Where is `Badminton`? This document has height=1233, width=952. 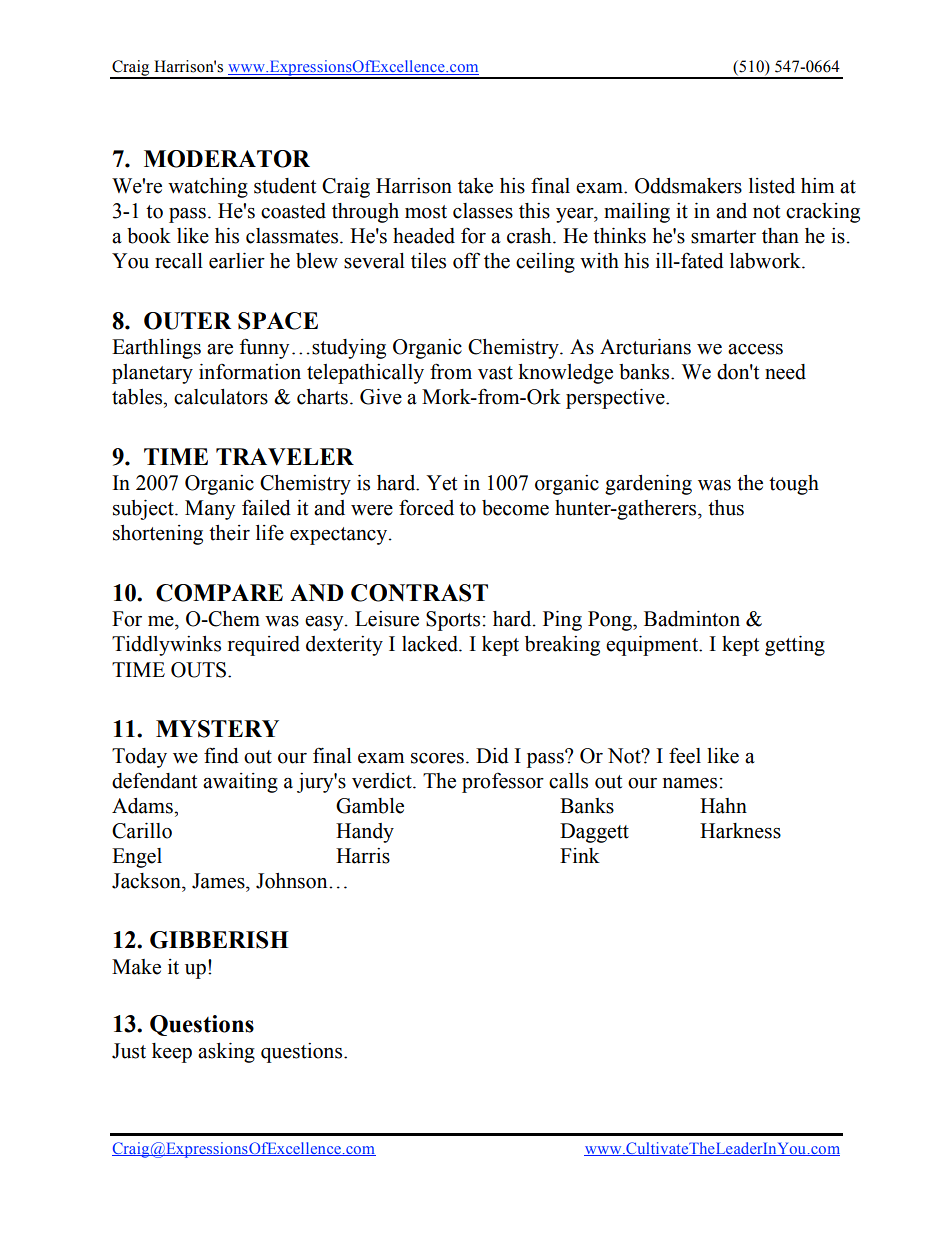 Badminton is located at coordinates (692, 619).
